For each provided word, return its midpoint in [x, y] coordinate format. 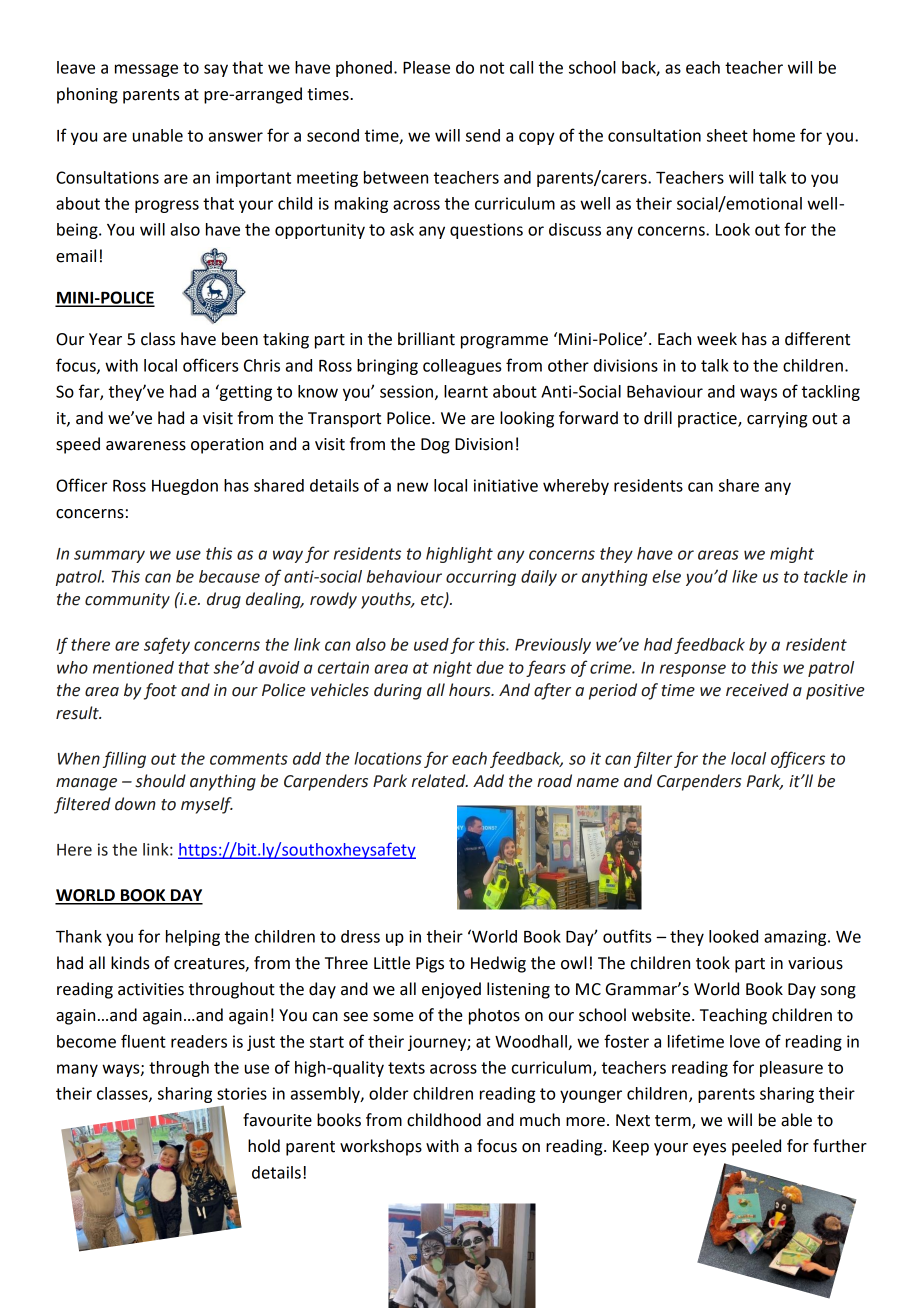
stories [242, 1093]
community [127, 601]
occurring [481, 578]
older [388, 1093]
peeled [756, 1147]
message [146, 70]
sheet [727, 135]
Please [426, 67]
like [745, 576]
